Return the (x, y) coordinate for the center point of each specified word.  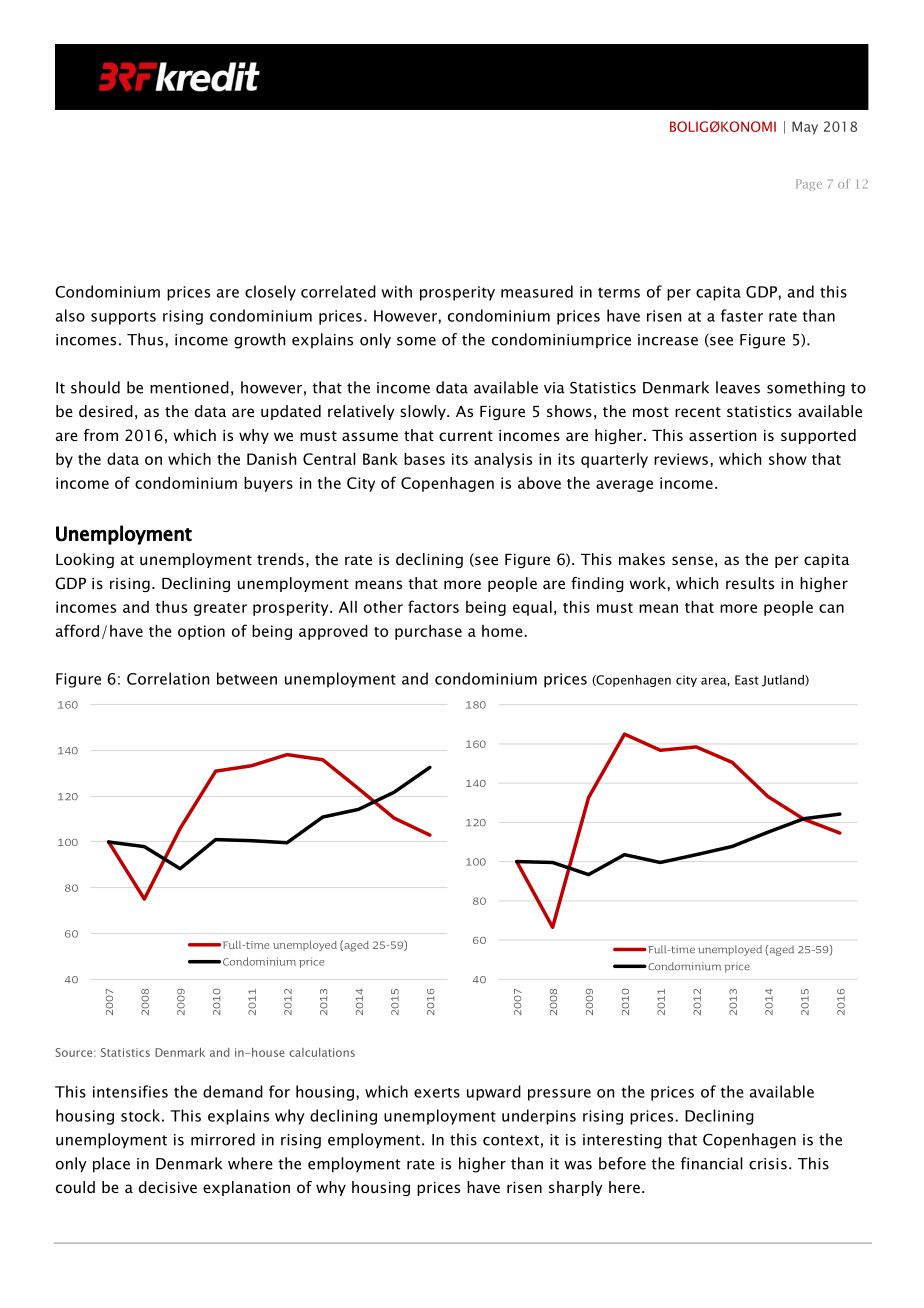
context (511, 1140)
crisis (768, 1164)
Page (809, 185)
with (396, 291)
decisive (168, 1187)
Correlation (168, 678)
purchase (428, 632)
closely (270, 293)
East (747, 680)
